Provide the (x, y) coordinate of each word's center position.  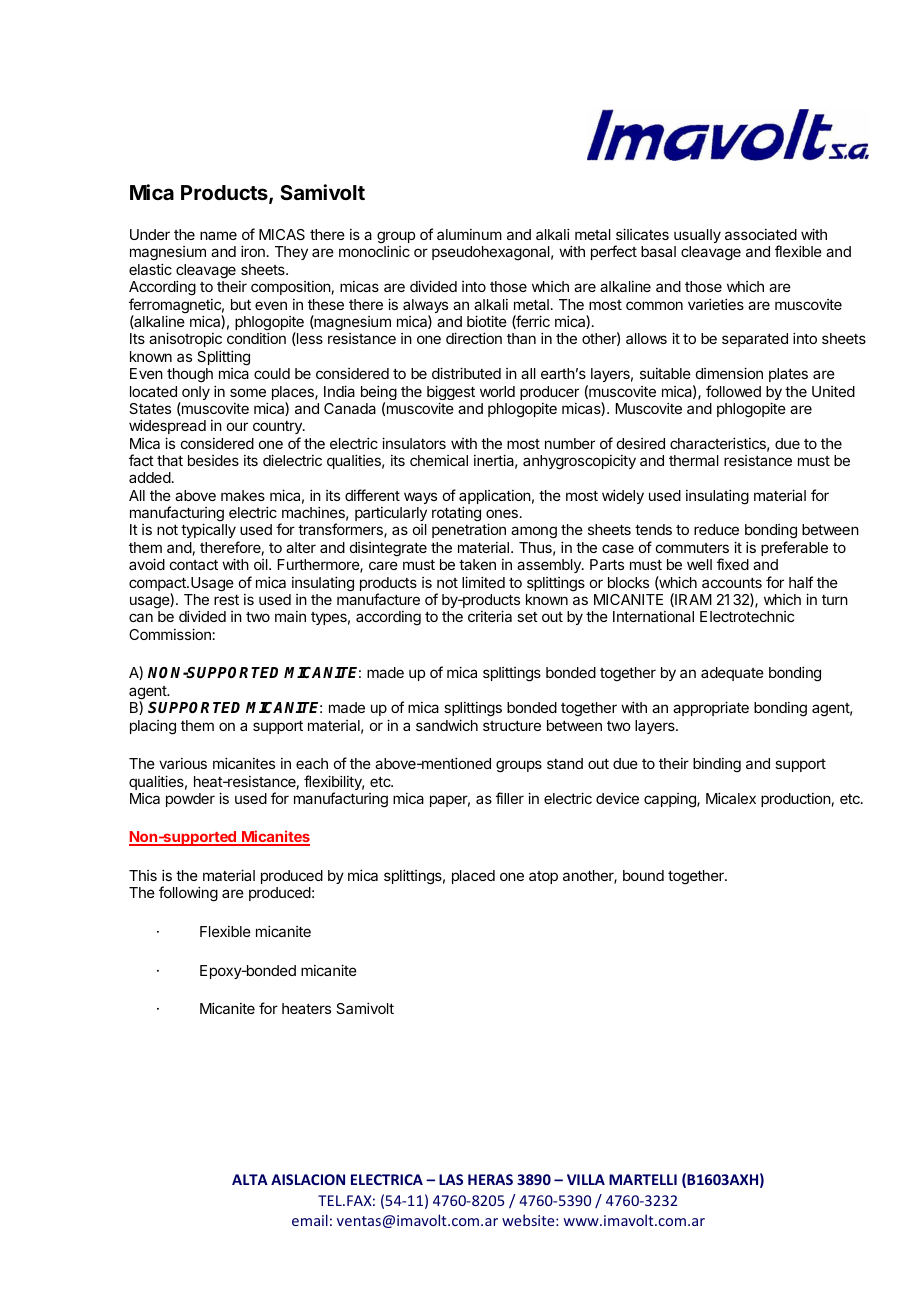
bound (643, 875)
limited (483, 582)
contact (194, 565)
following (188, 894)
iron (253, 251)
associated (761, 234)
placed (473, 877)
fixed (733, 564)
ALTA (250, 1179)
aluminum (469, 234)
